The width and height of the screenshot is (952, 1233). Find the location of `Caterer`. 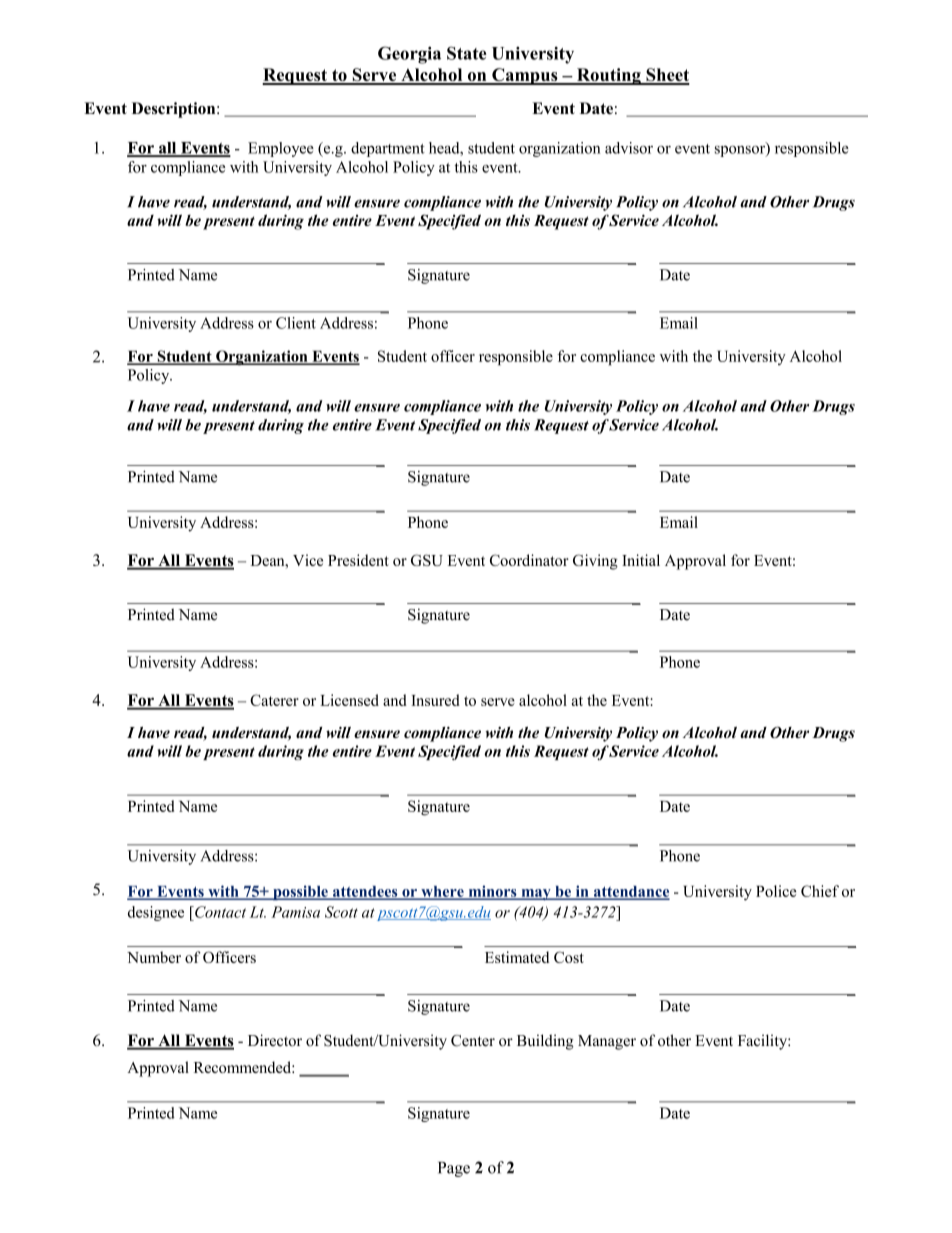

Caterer is located at coordinates (274, 700).
